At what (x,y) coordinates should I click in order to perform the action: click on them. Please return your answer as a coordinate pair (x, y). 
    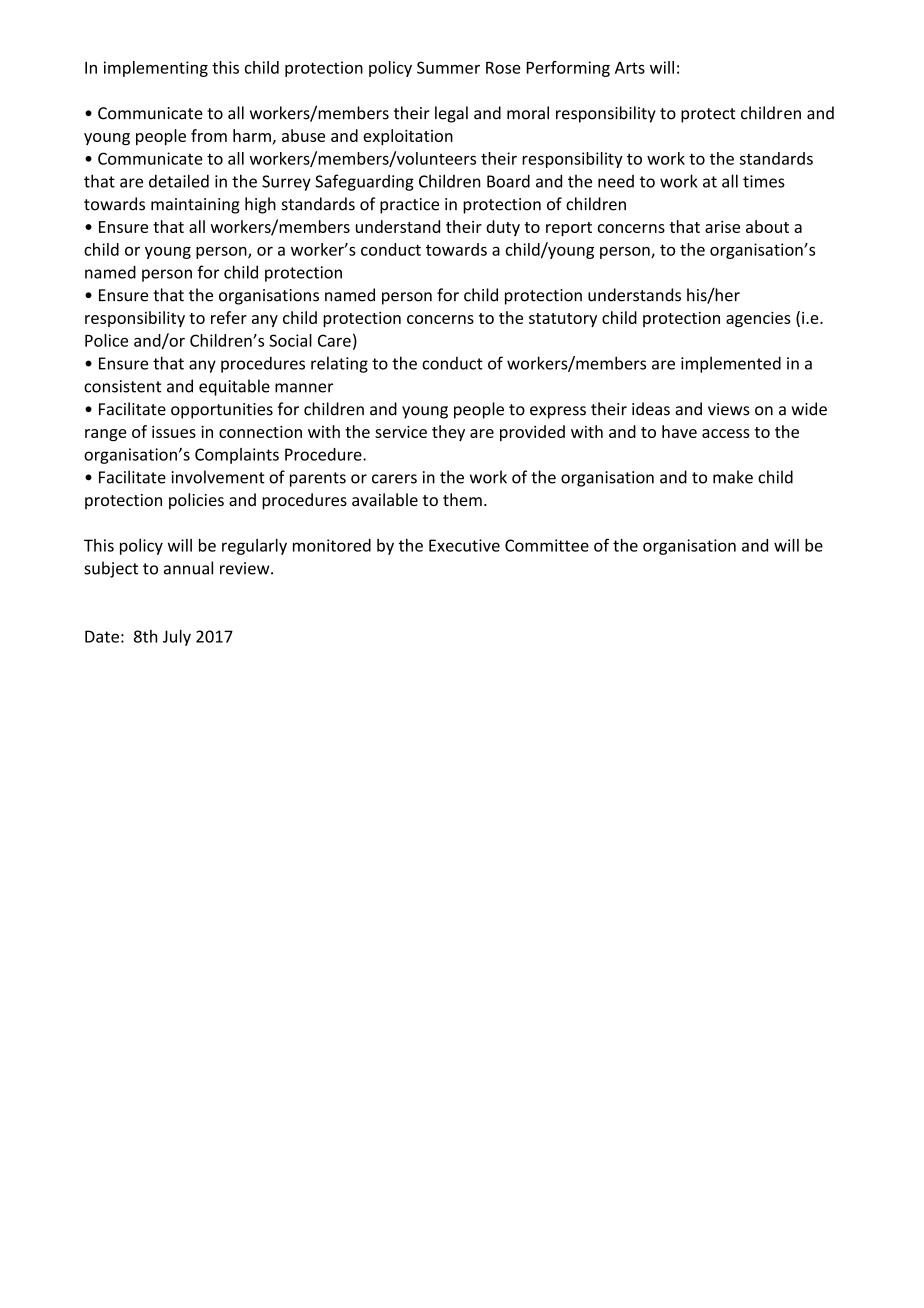
    Looking at the image, I should click on (462, 499).
